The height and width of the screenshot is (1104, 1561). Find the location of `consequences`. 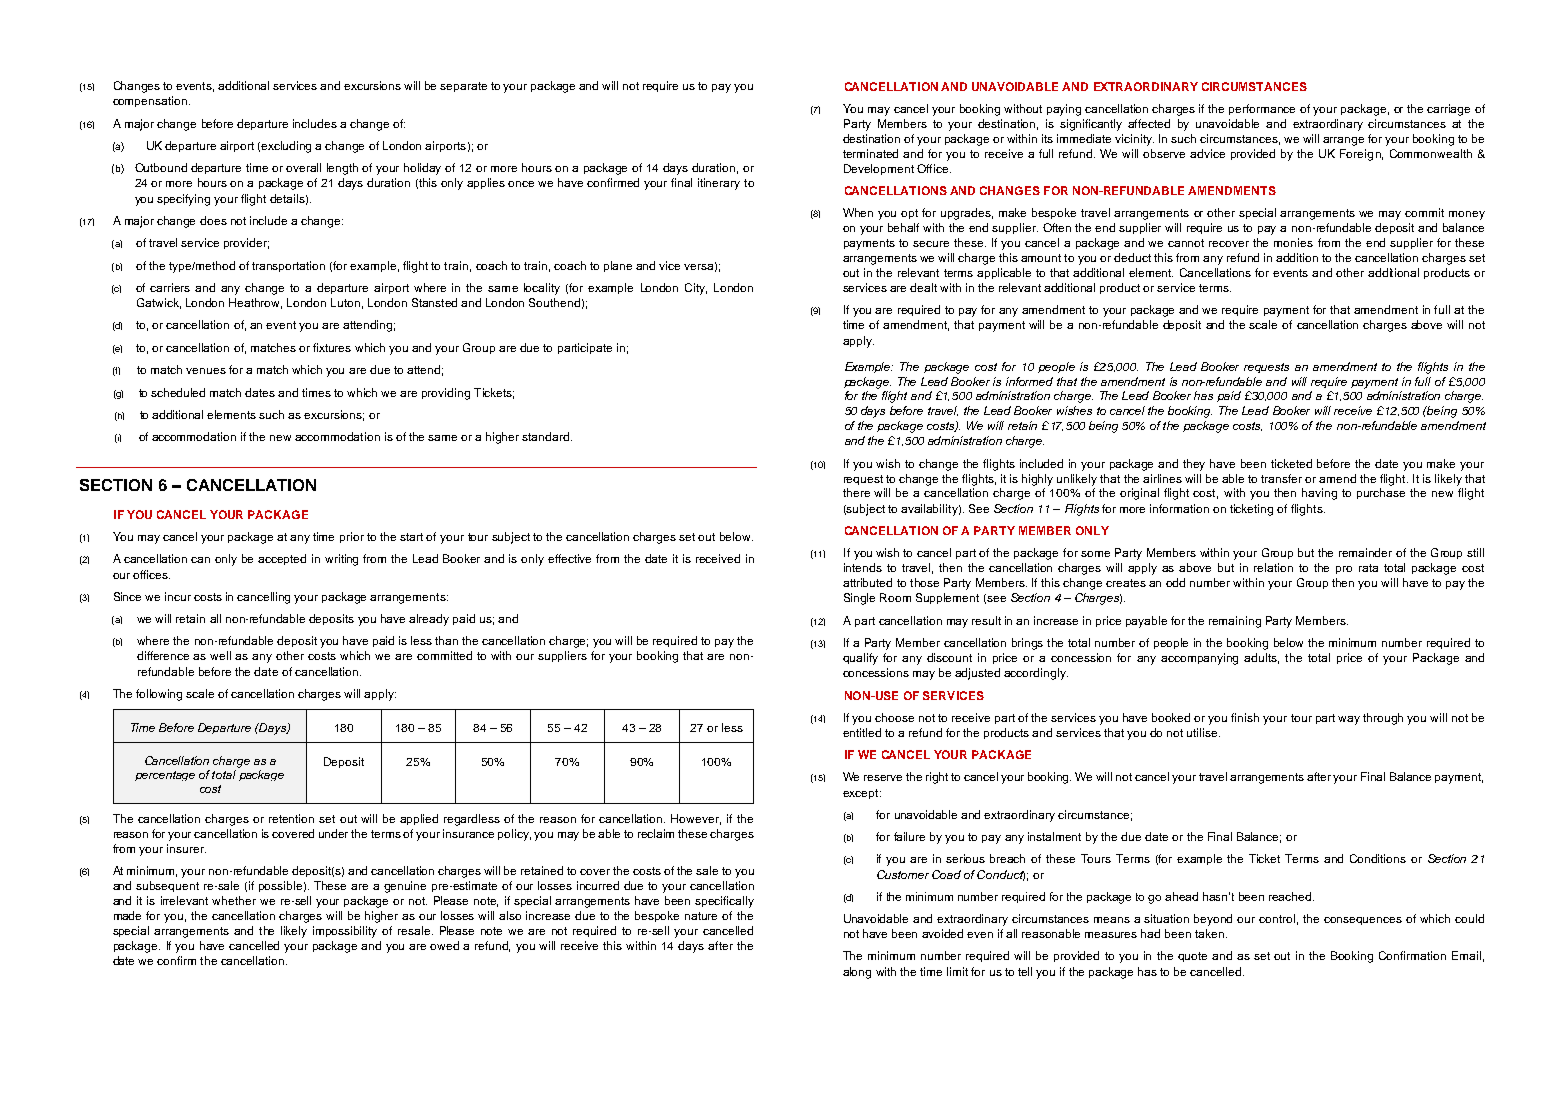

consequences is located at coordinates (1363, 921).
